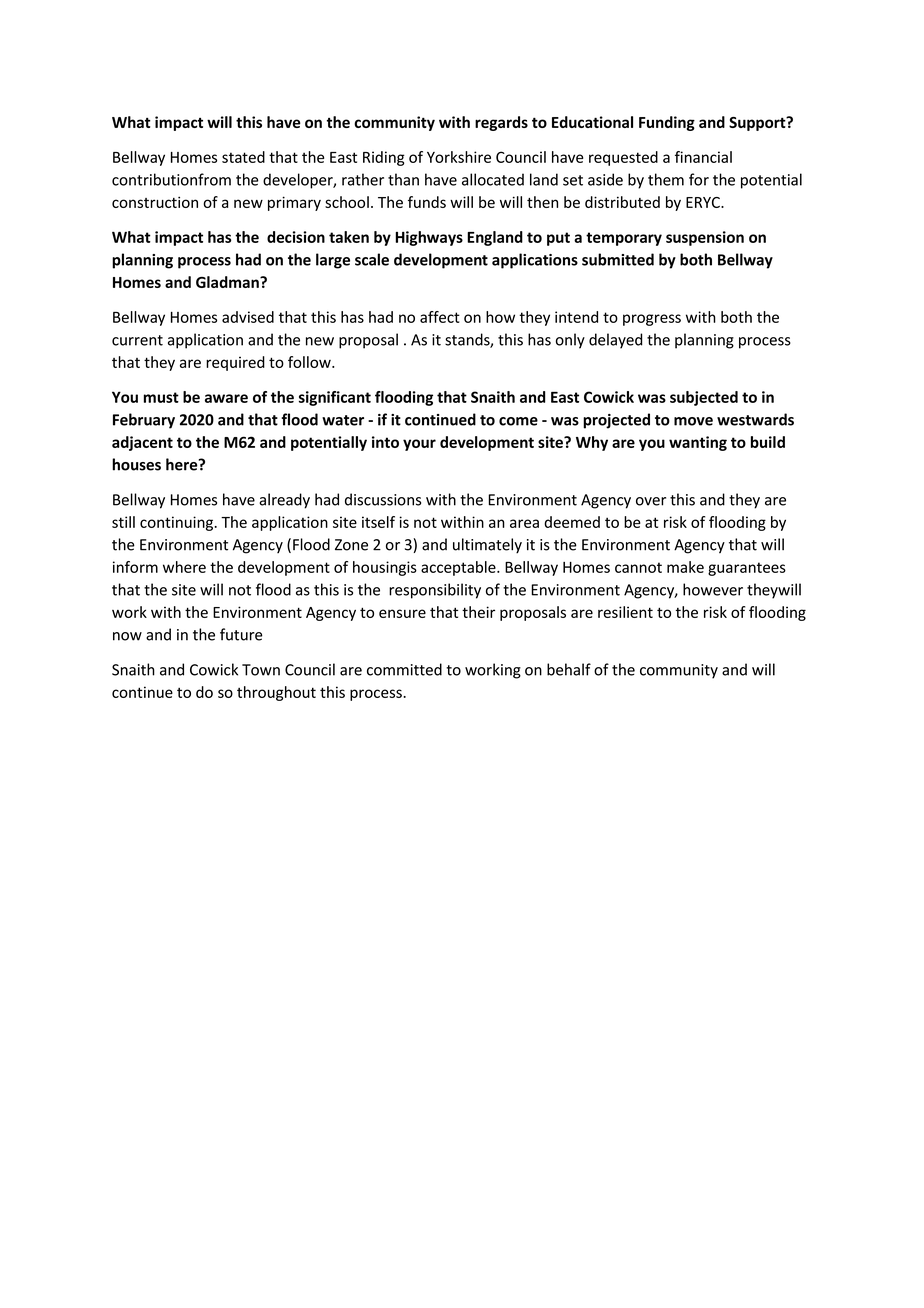  What do you see at coordinates (404, 669) in the screenshot?
I see `committed` at bounding box center [404, 669].
